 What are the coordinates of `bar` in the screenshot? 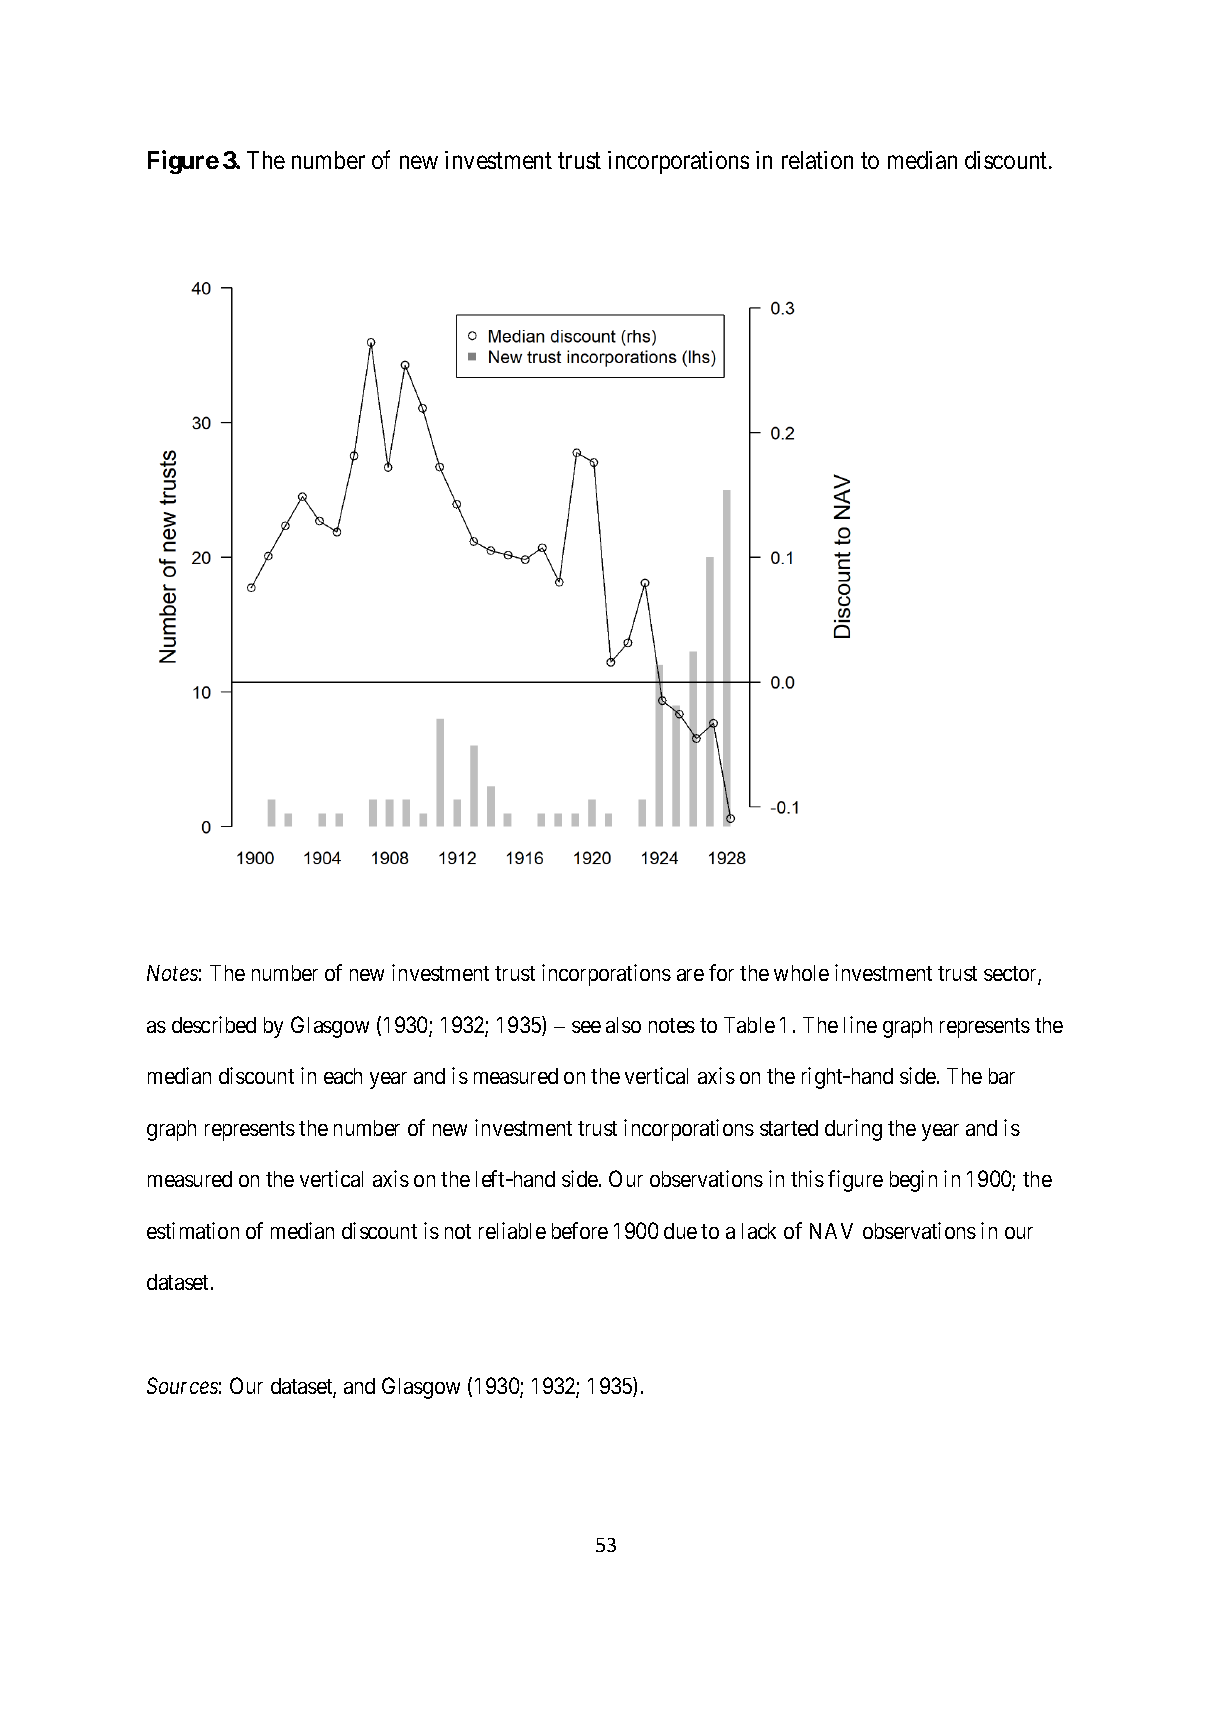 It's located at (1002, 1076).
